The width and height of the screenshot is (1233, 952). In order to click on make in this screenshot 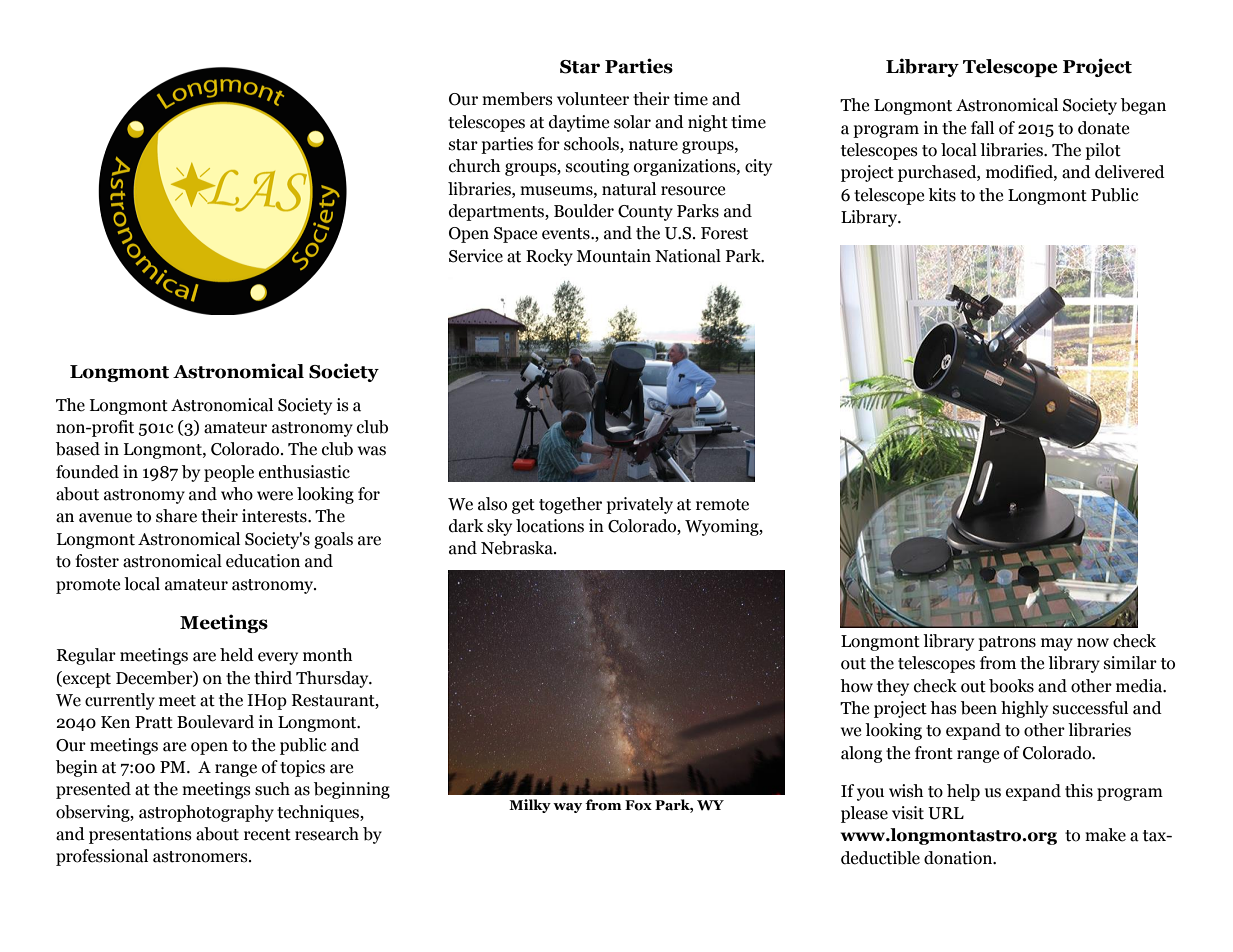, I will do `click(1105, 835)`.
